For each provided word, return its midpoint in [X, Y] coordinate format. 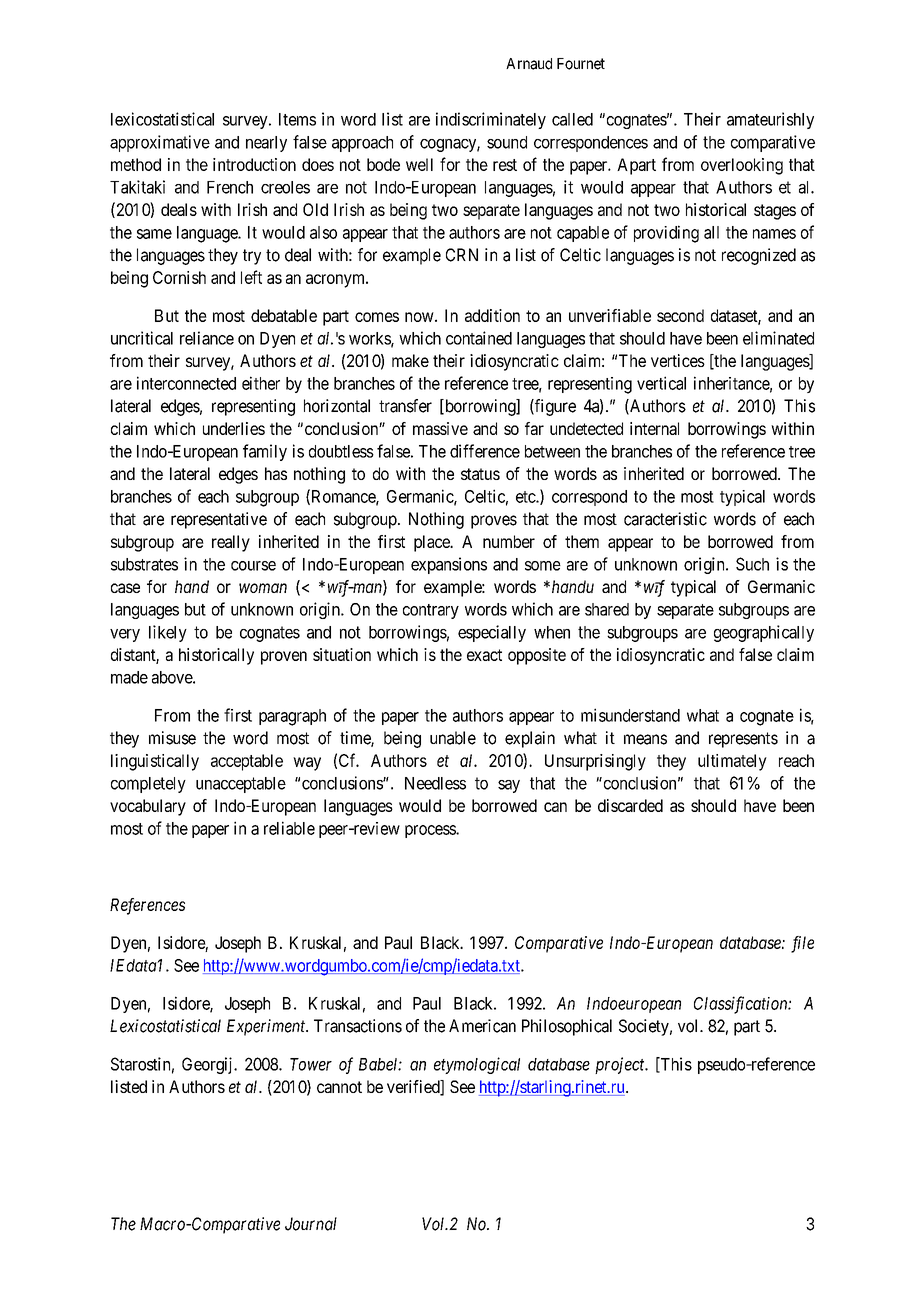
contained [479, 338]
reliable [289, 828]
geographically [764, 633]
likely [168, 633]
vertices [678, 360]
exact [484, 655]
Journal [311, 1224]
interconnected [186, 383]
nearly [266, 144]
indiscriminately [491, 120]
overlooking [742, 166]
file [802, 944]
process [431, 831]
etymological [477, 1065]
